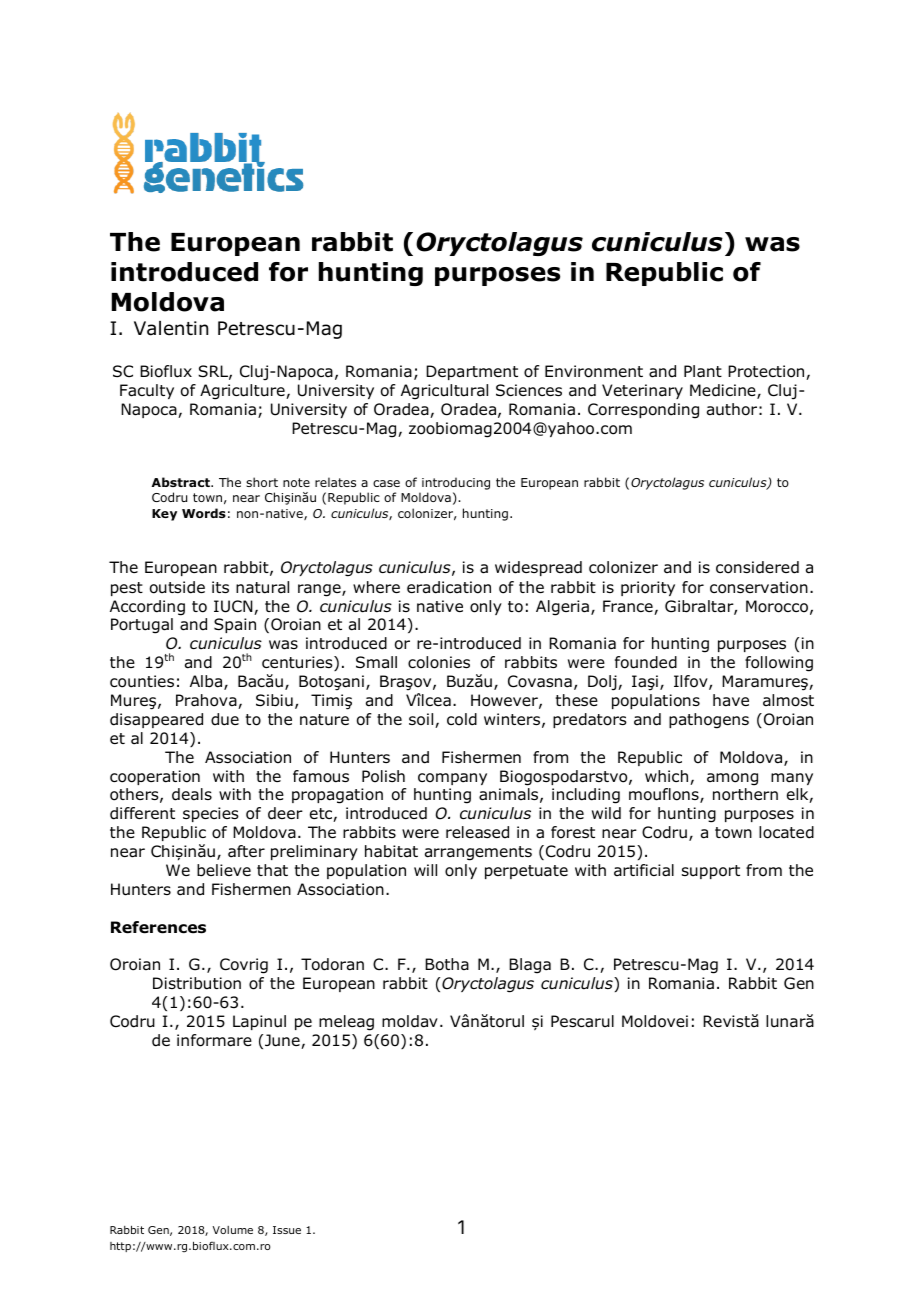 The width and height of the screenshot is (924, 1308). Describe the element at coordinates (233, 1230) in the screenshot. I see `Volume` at that location.
